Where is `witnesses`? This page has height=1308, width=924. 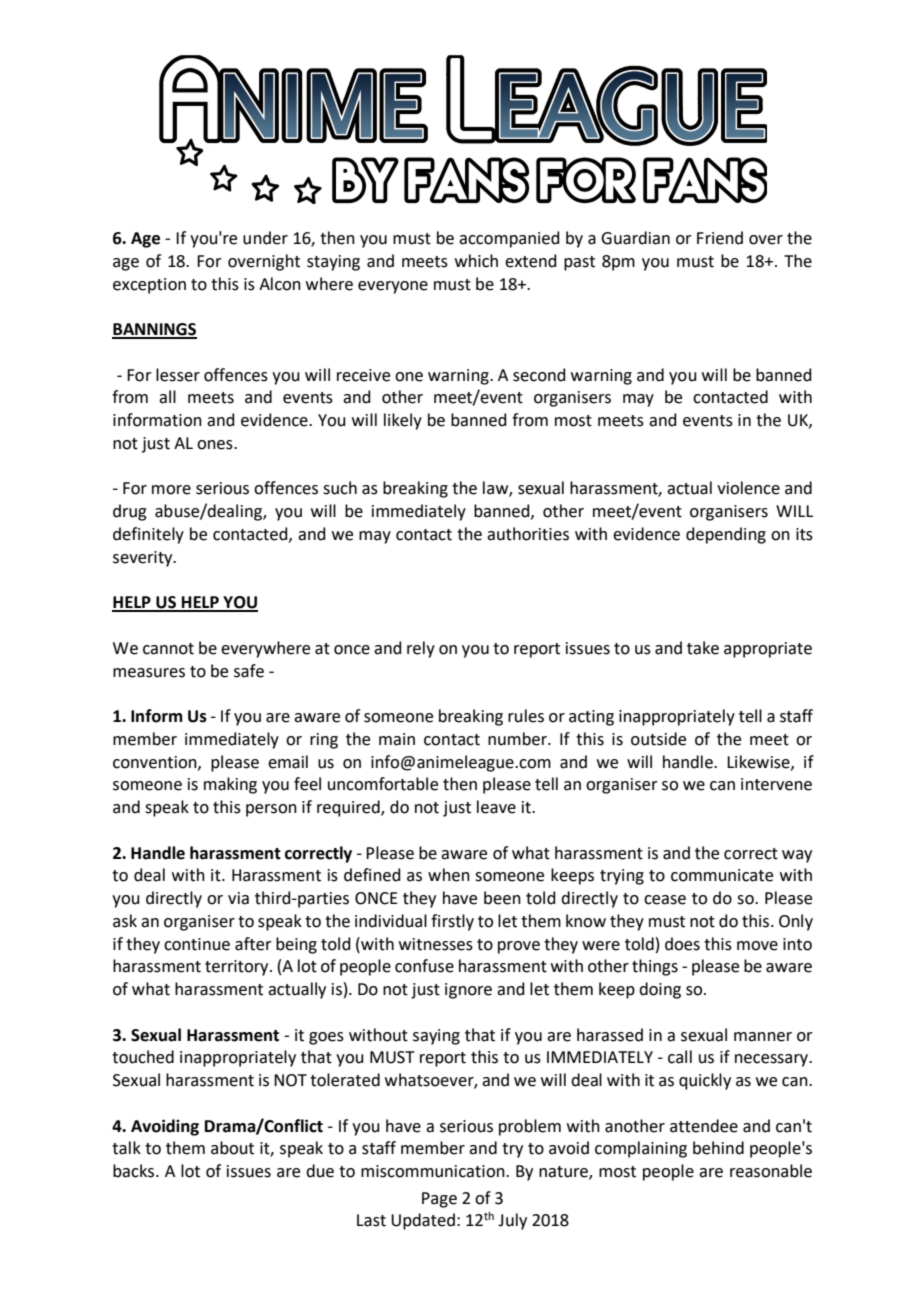 witnesses is located at coordinates (436, 944).
